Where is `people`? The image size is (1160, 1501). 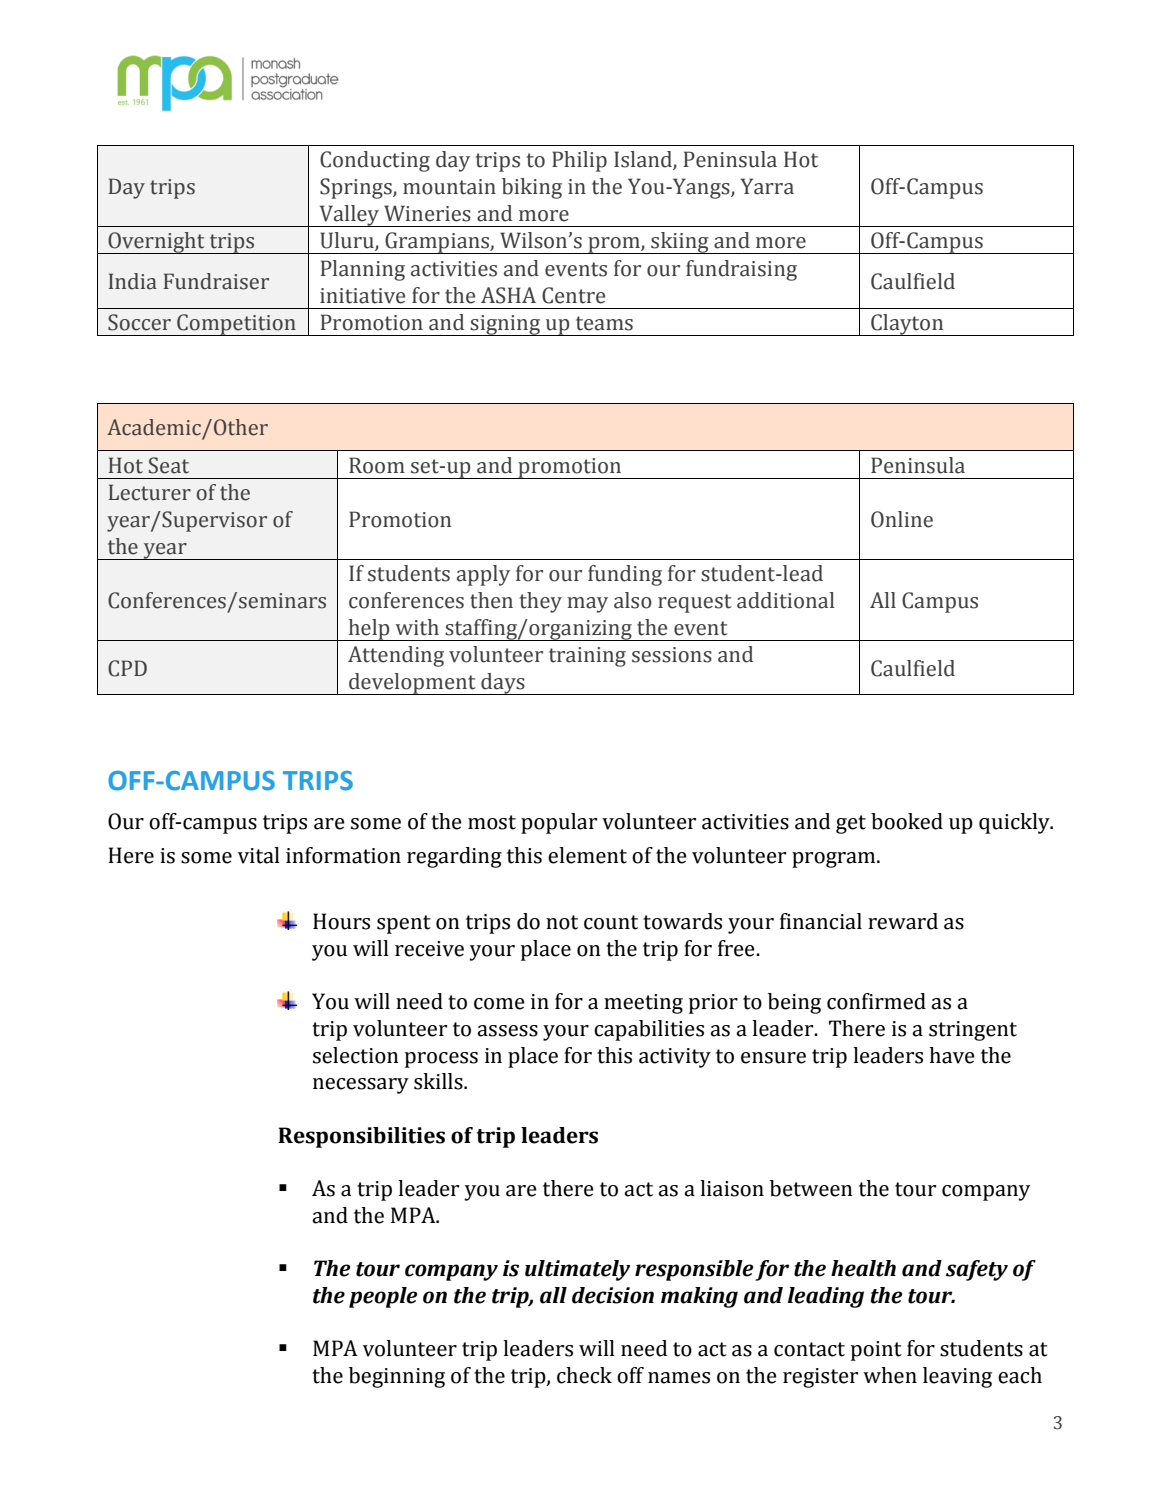
people is located at coordinates (383, 1297).
